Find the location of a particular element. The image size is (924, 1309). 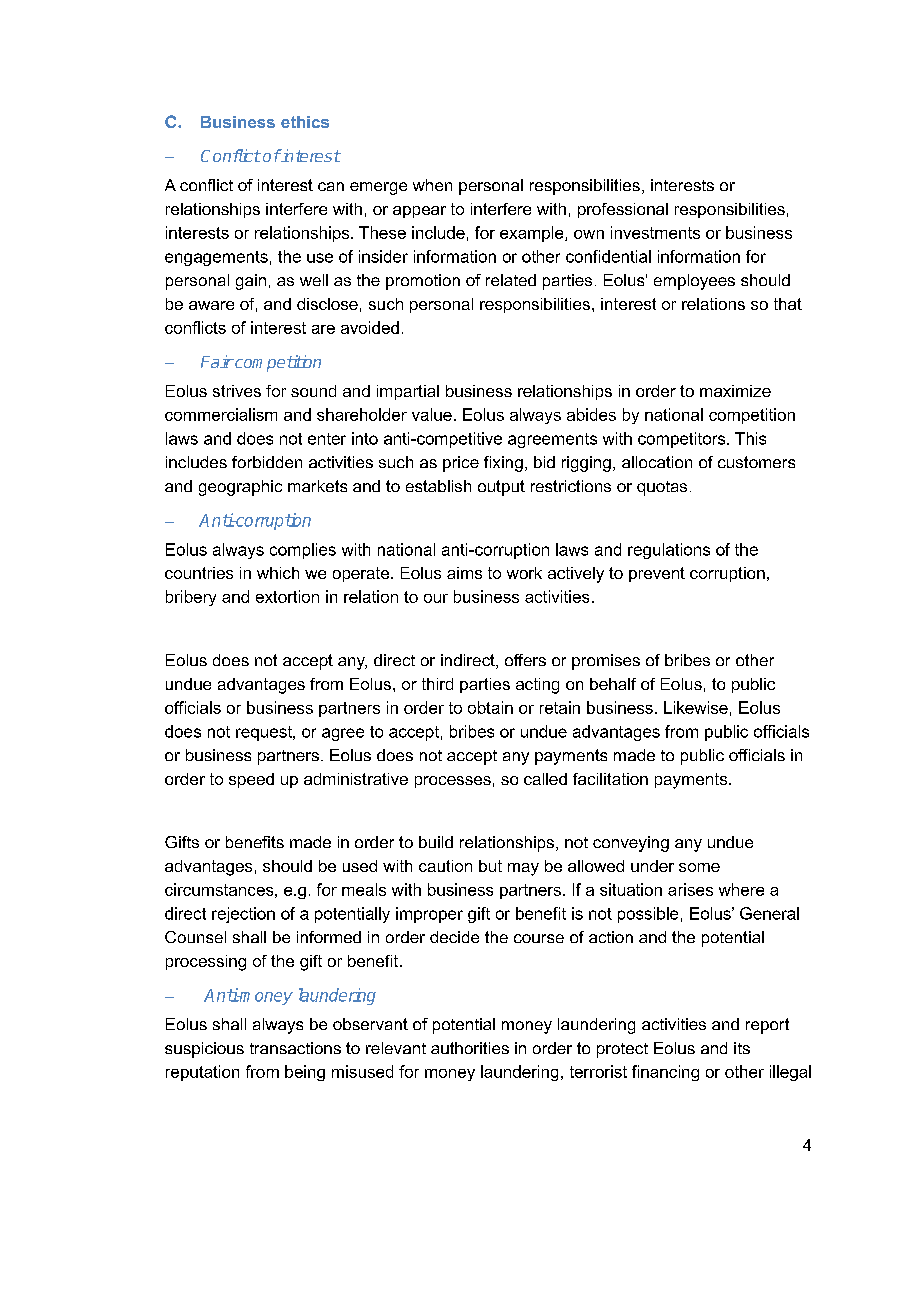

report is located at coordinates (767, 1026).
